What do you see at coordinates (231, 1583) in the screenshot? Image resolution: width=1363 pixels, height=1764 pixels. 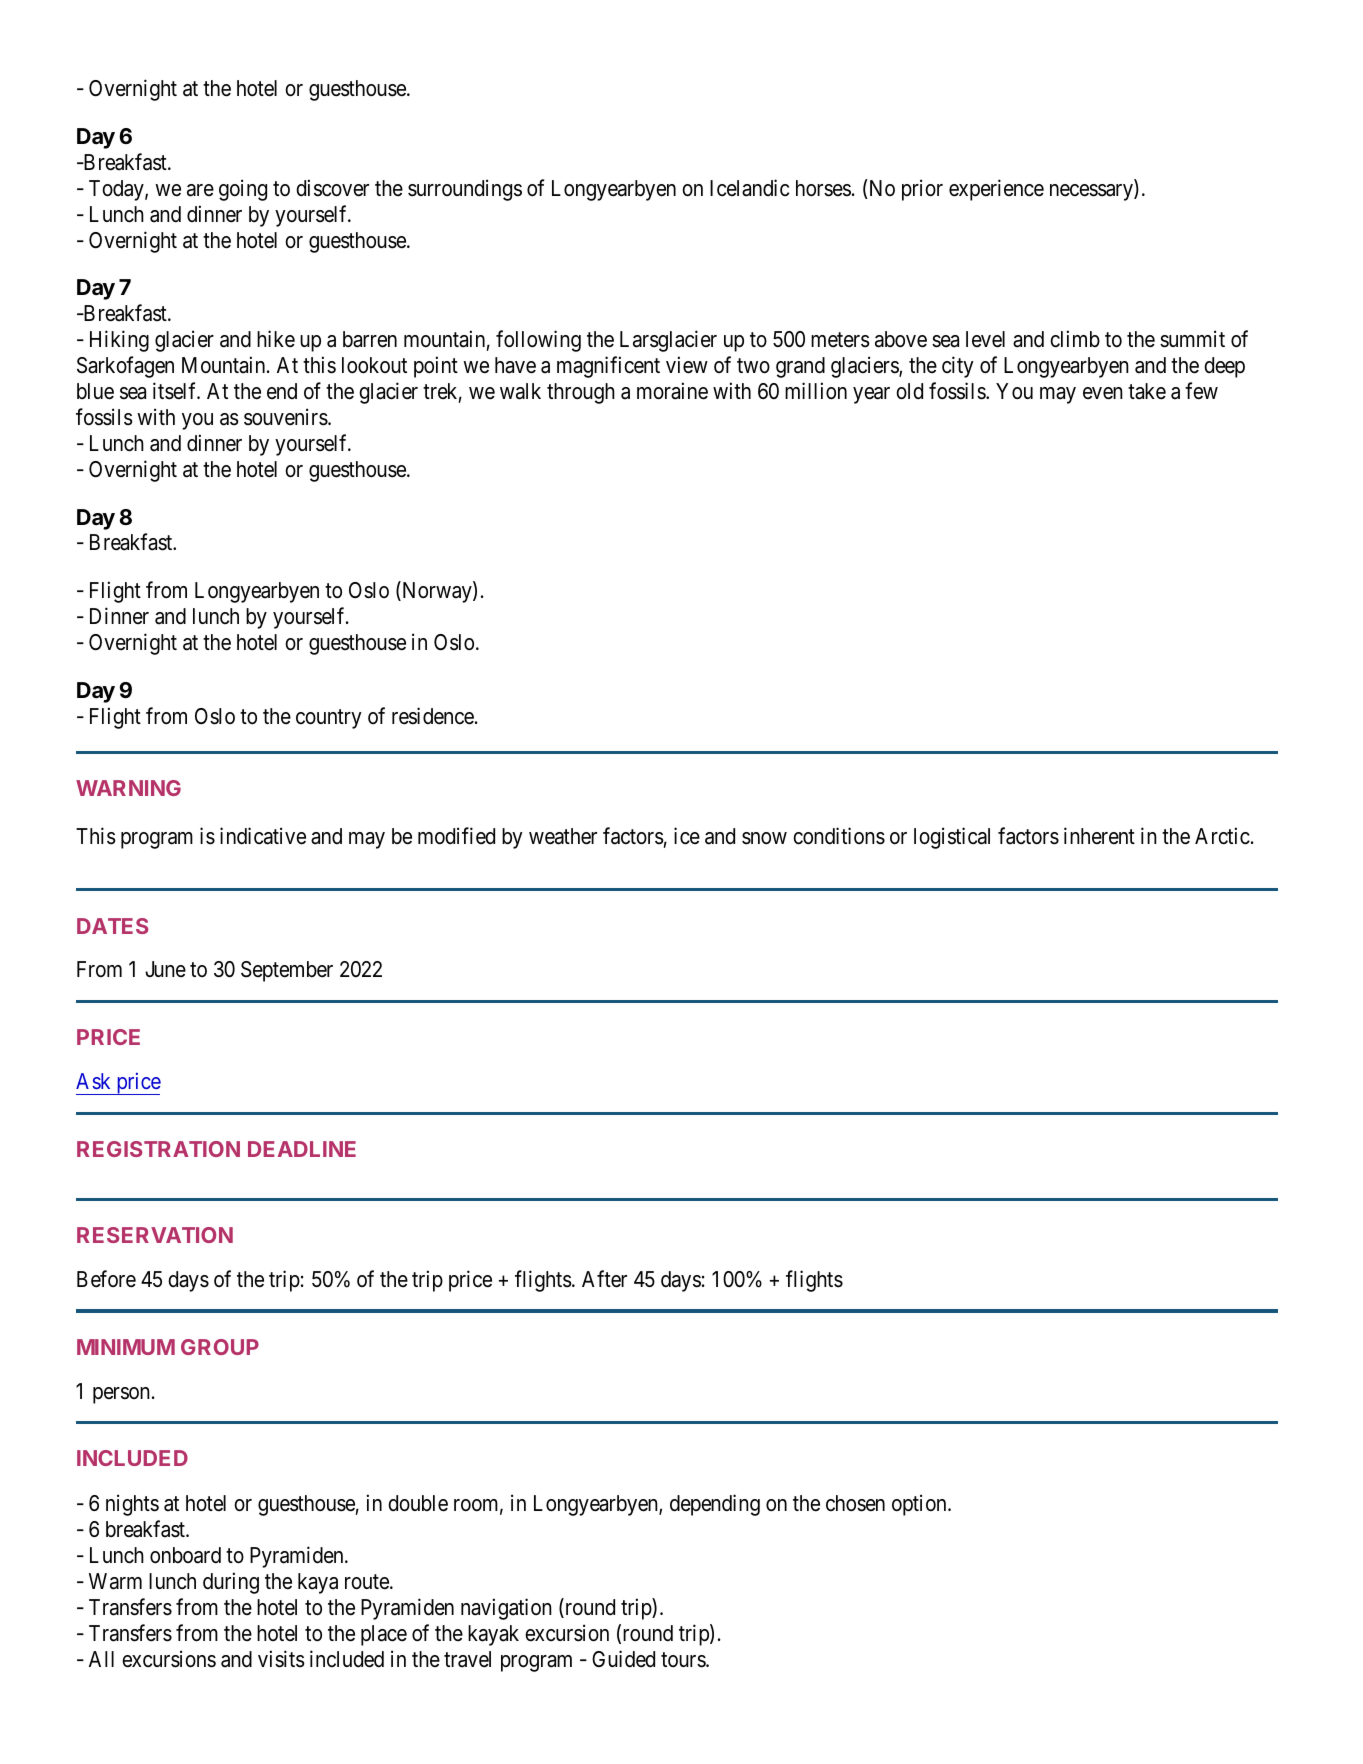 I see `during` at bounding box center [231, 1583].
